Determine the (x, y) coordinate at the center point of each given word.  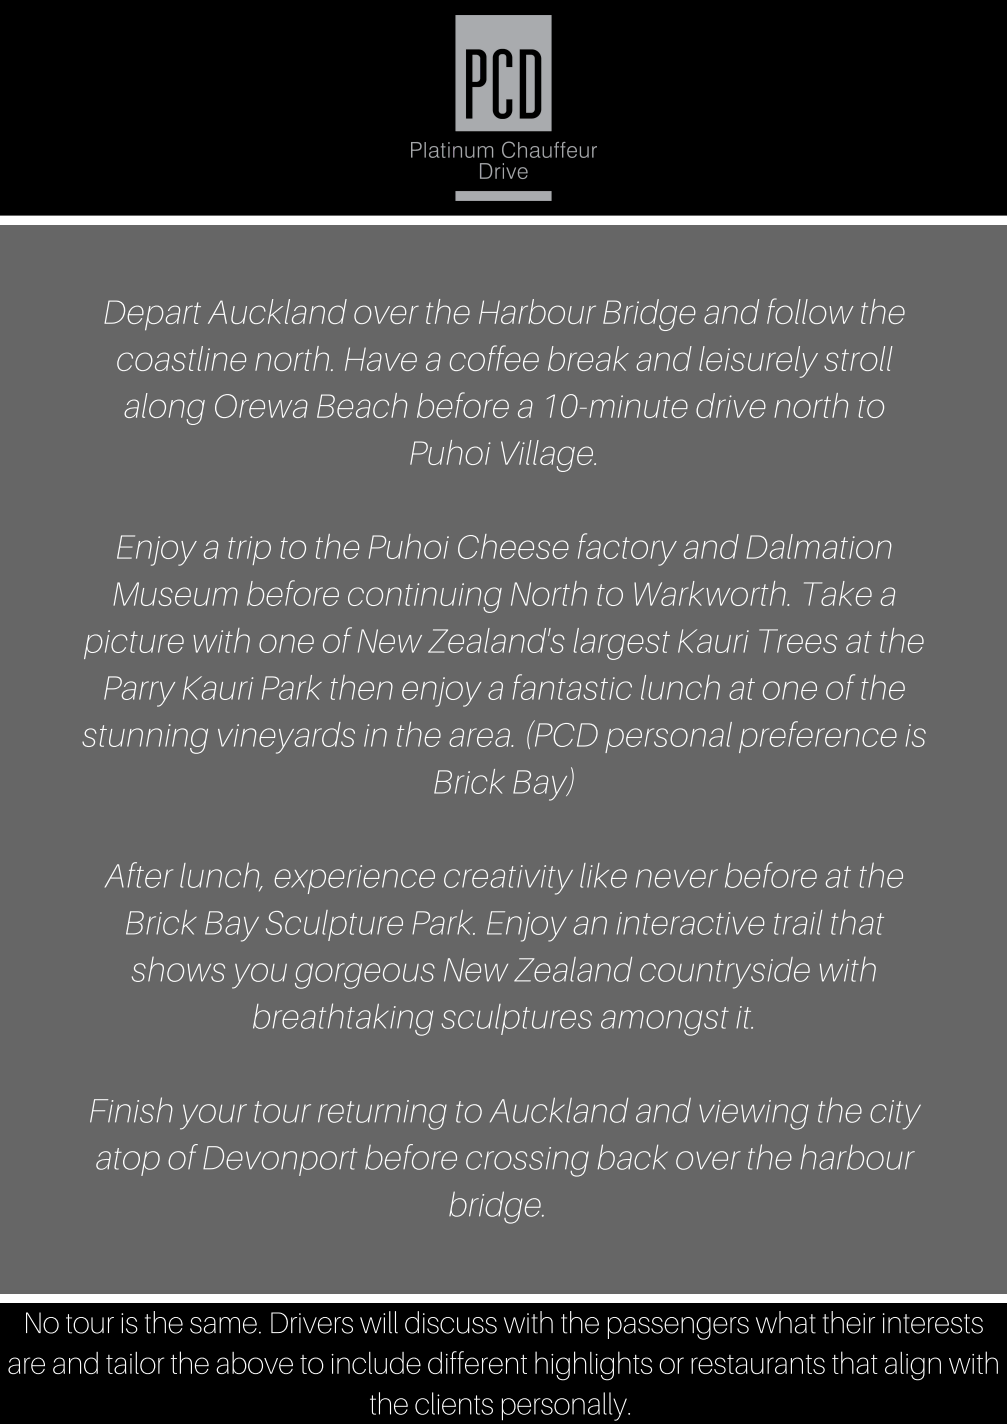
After (139, 875)
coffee (494, 358)
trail (798, 922)
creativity (508, 880)
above (254, 1363)
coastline (181, 358)
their (849, 1322)
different (477, 1362)
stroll (858, 358)
